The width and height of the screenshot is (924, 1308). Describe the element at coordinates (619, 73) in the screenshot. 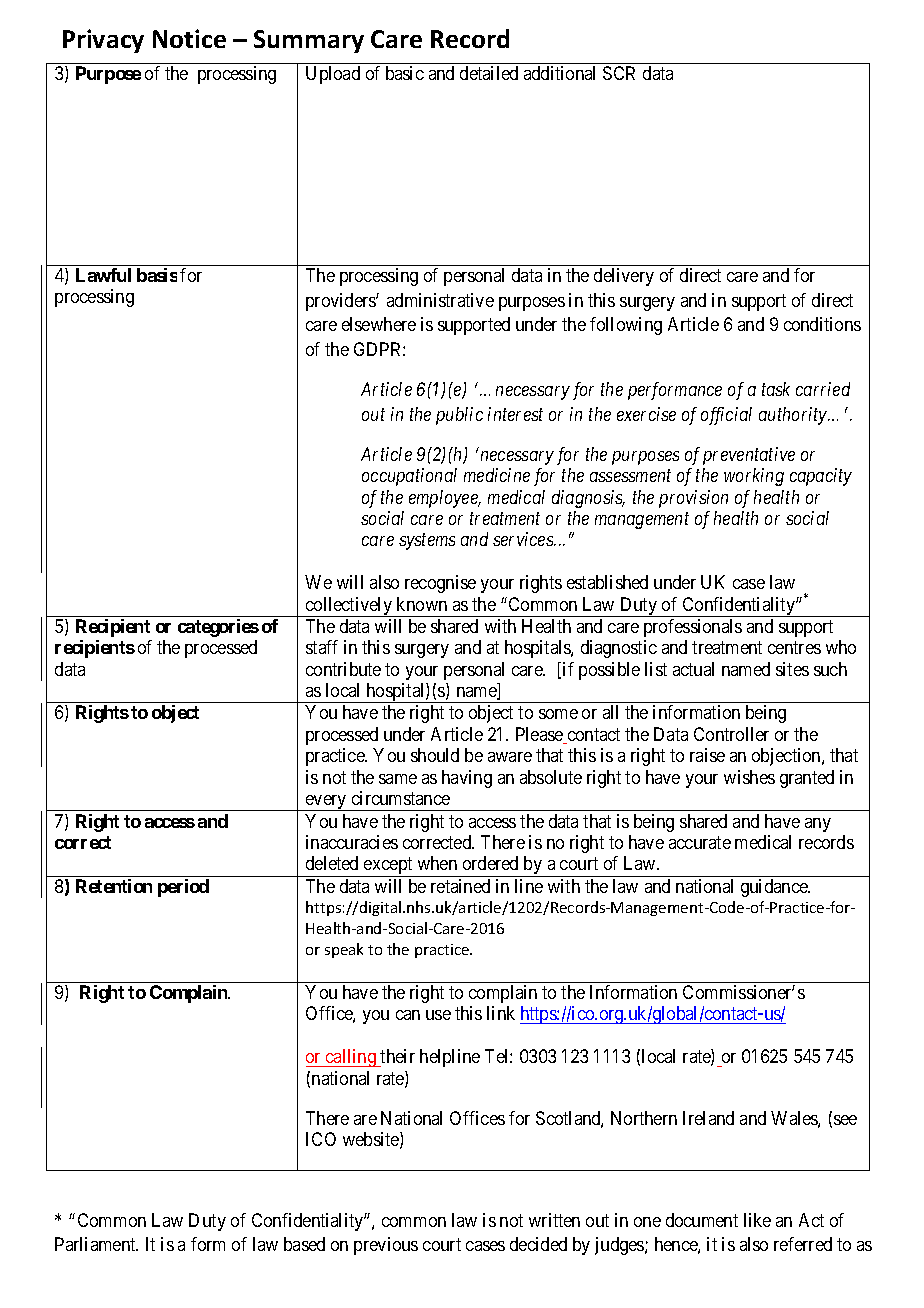

I see `SCR` at that location.
